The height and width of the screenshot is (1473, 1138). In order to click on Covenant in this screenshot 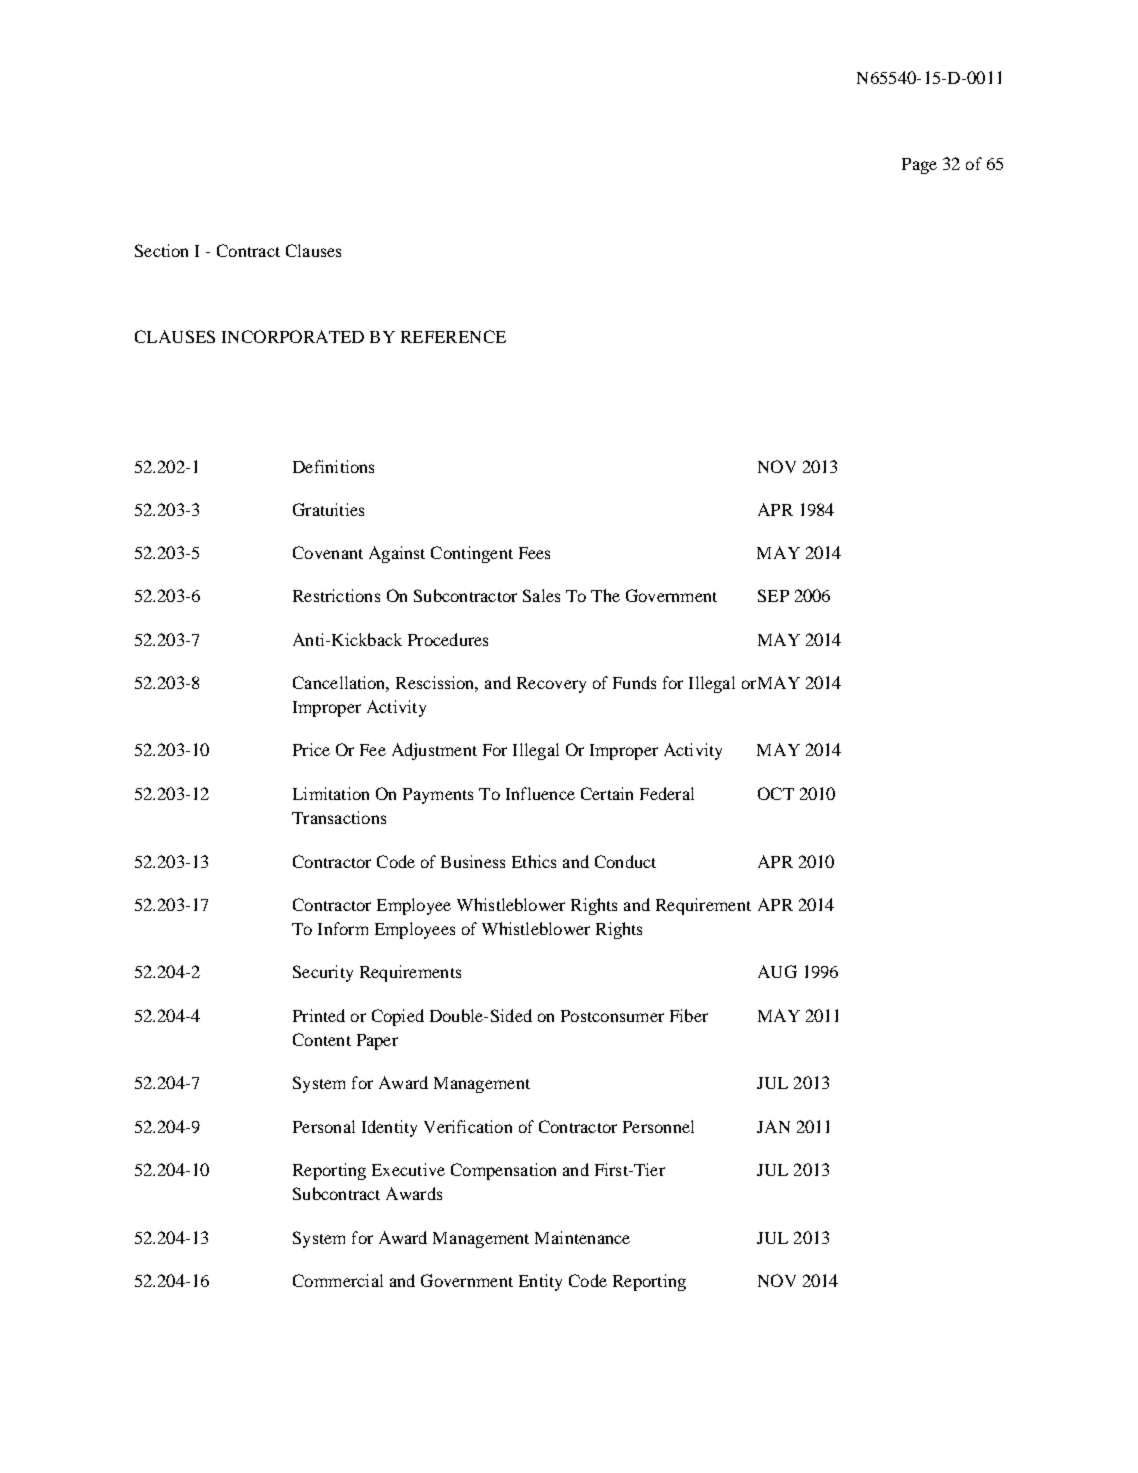, I will do `click(328, 552)`.
